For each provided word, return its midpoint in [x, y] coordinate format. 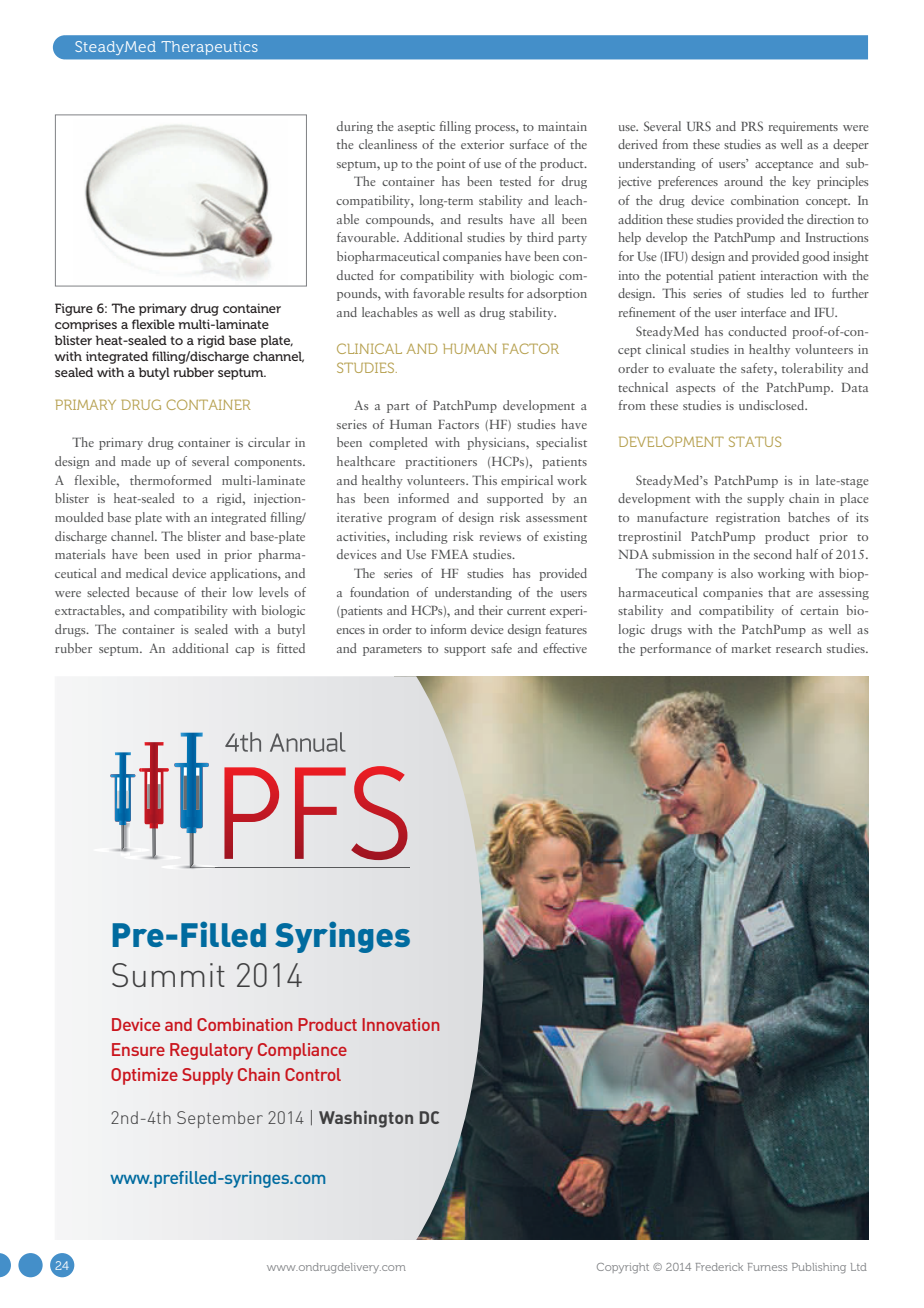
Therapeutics [209, 48]
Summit [168, 975]
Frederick [719, 1267]
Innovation [401, 1024]
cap [244, 651]
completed [398, 443]
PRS [752, 126]
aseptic [416, 128]
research [799, 648]
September [220, 1119]
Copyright [623, 1268]
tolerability [812, 369]
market [751, 648]
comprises [86, 325]
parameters [392, 651]
